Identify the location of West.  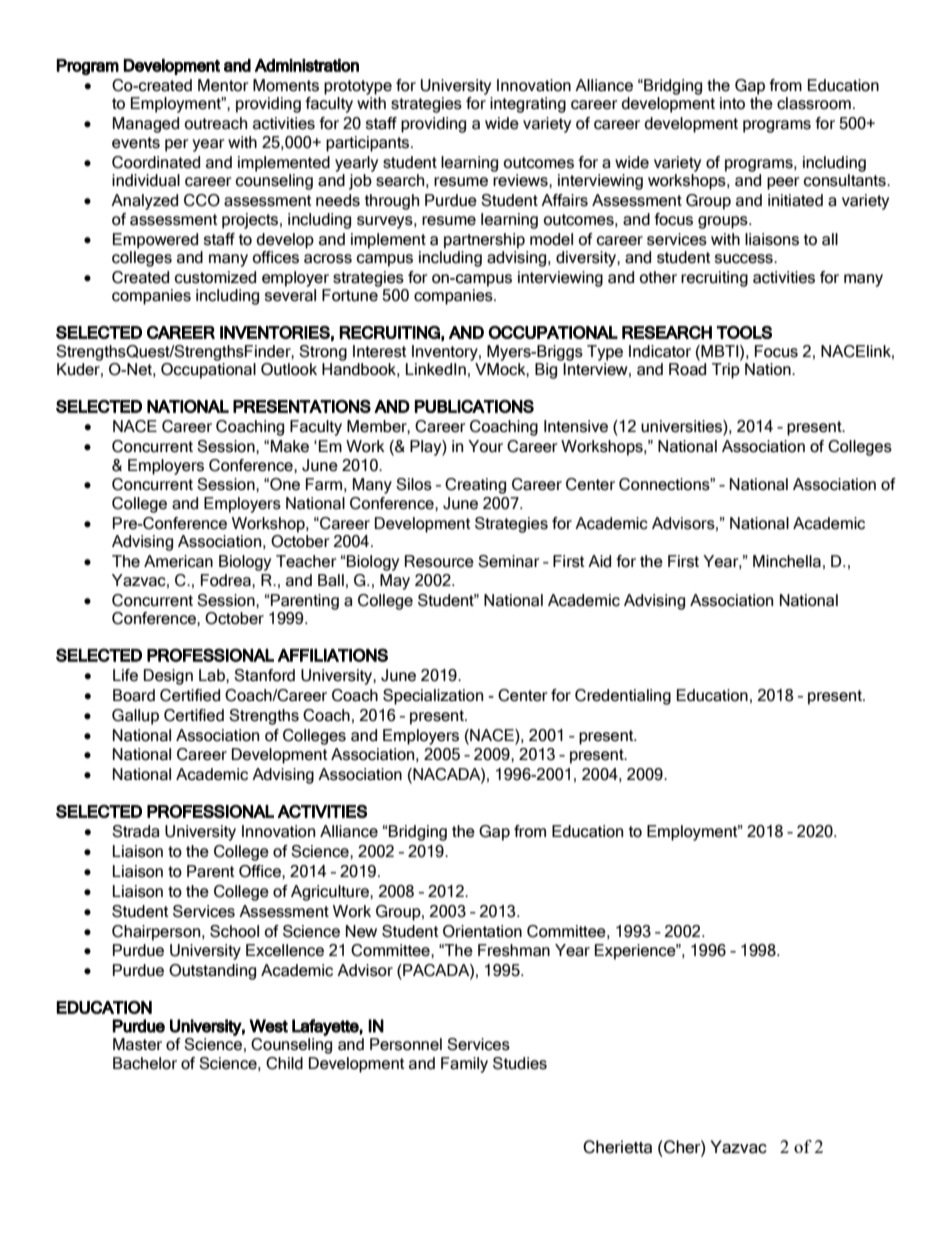
(268, 1026).
